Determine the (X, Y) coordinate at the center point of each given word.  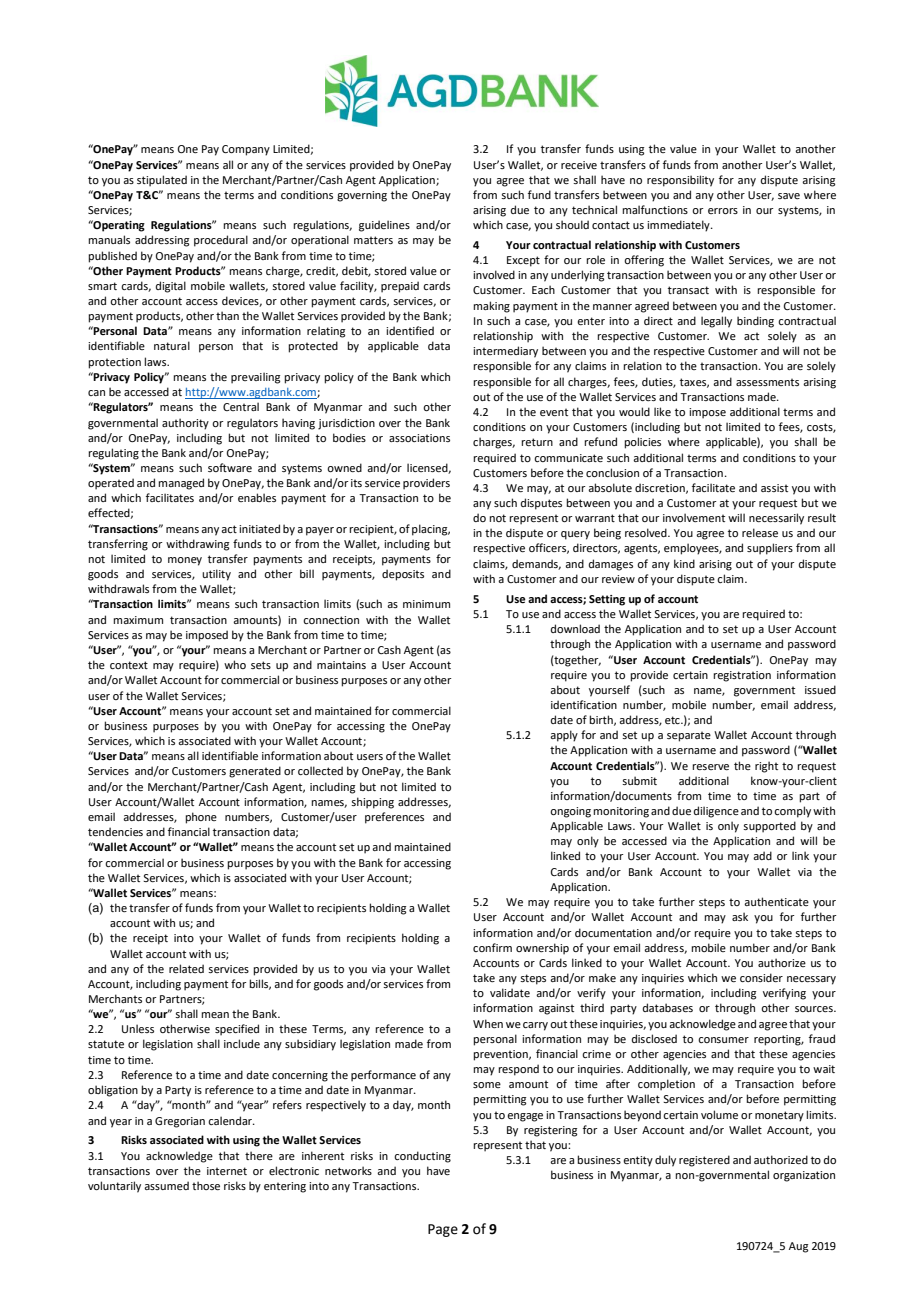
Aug (798, 1247)
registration (742, 676)
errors (723, 211)
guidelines (384, 226)
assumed (166, 1185)
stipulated (162, 181)
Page (443, 1230)
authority (185, 424)
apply (564, 736)
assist (774, 488)
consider (761, 977)
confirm (492, 947)
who (235, 664)
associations (419, 438)
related (186, 968)
